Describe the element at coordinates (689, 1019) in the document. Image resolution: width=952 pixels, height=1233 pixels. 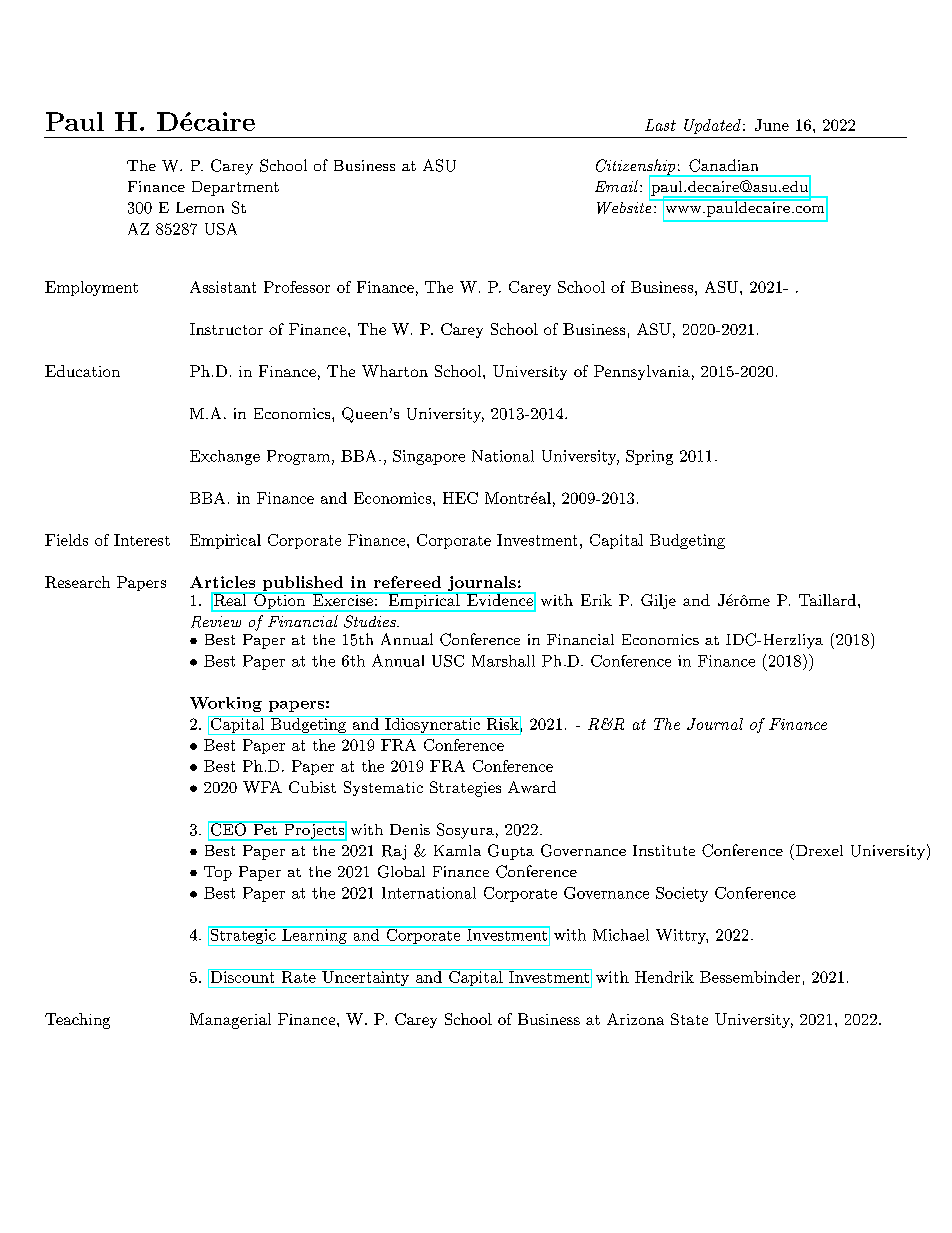
I see `State` at that location.
